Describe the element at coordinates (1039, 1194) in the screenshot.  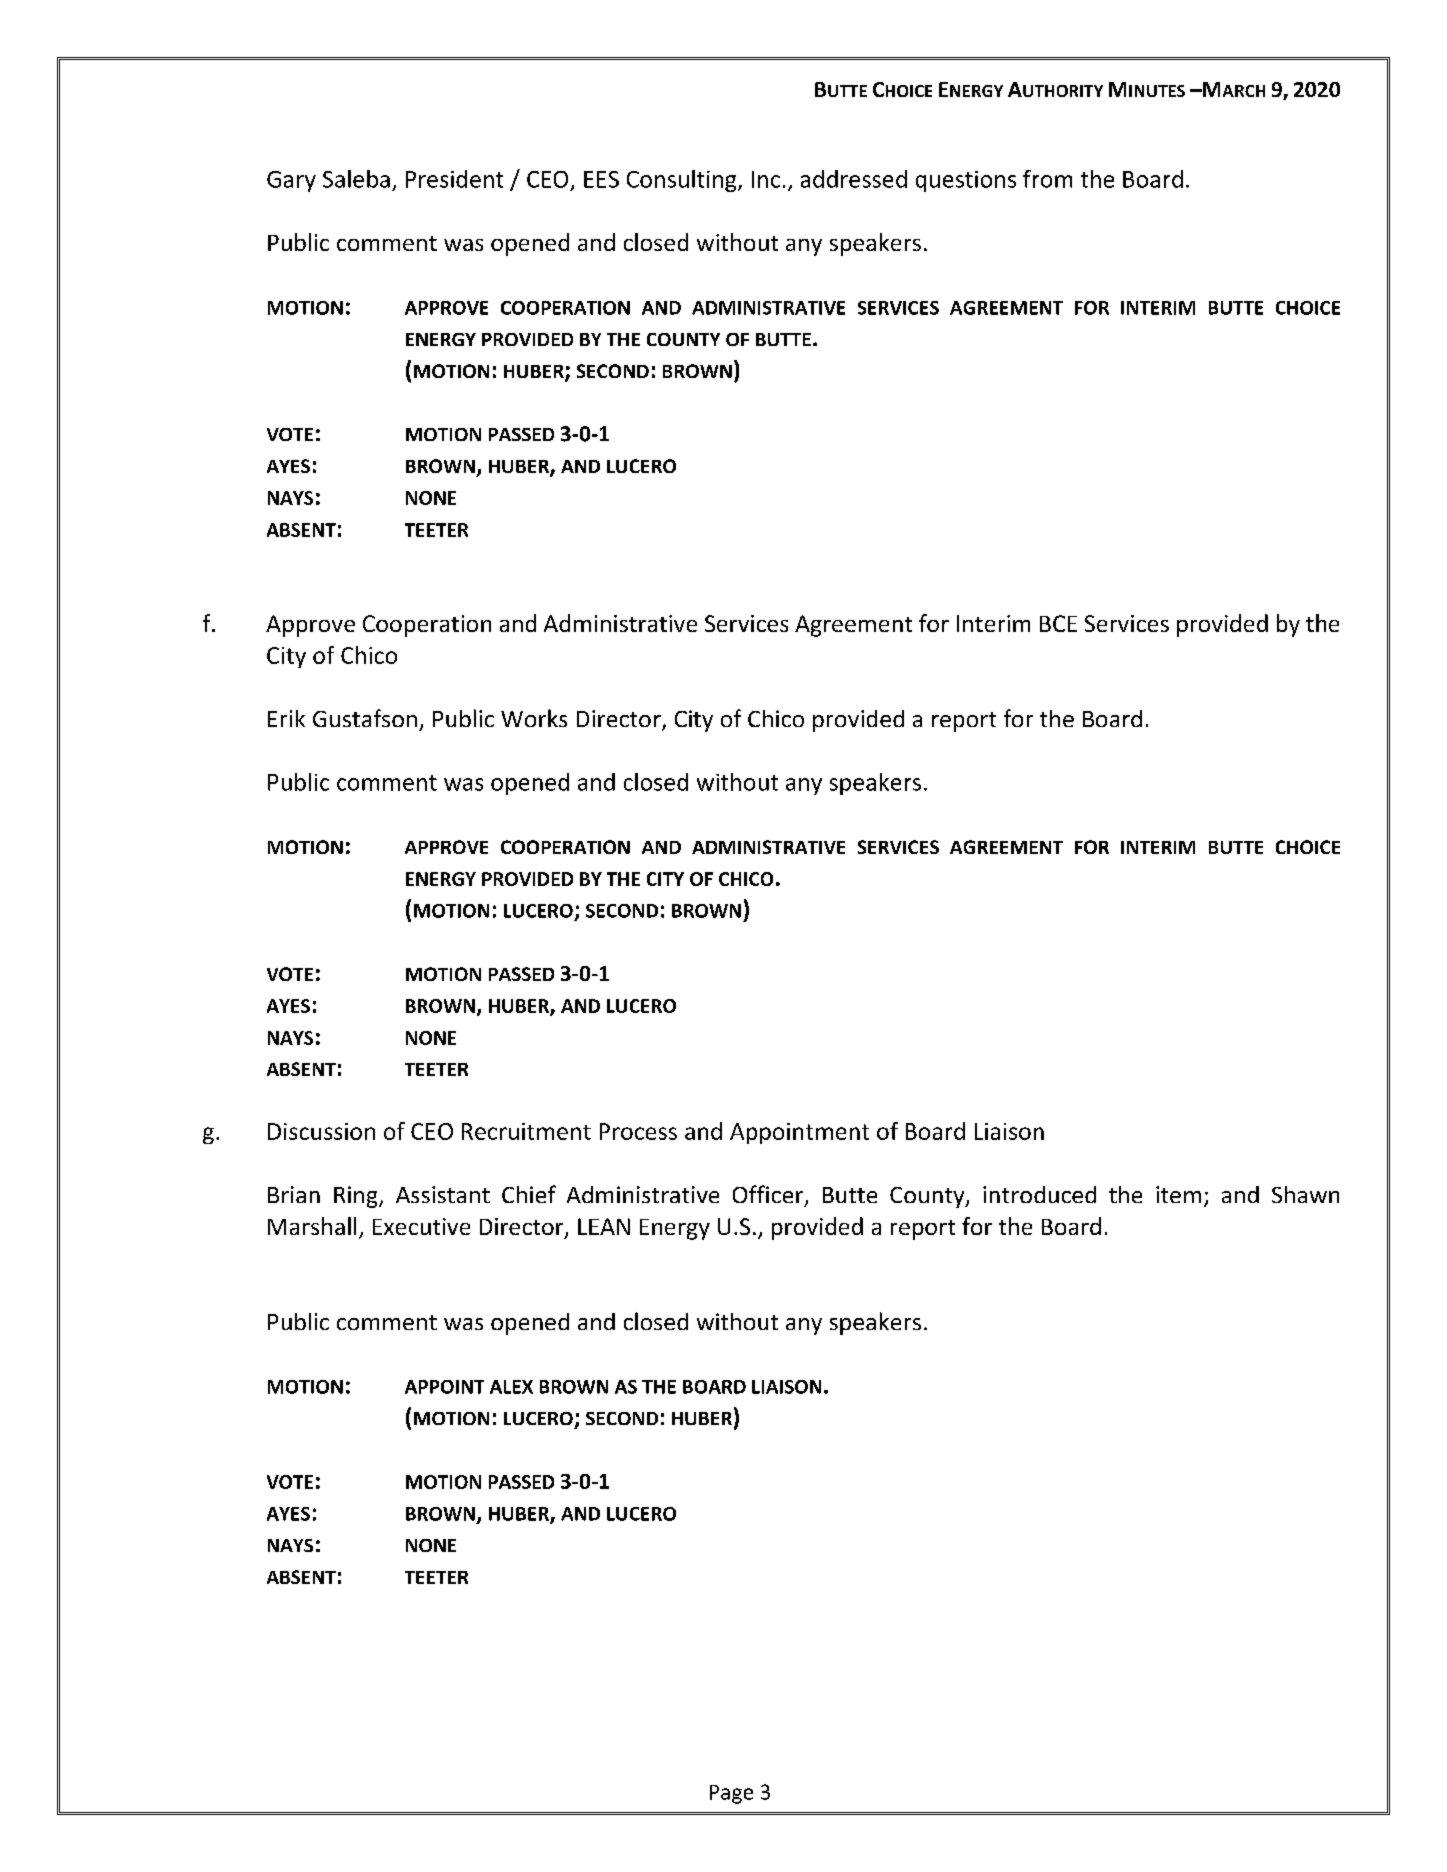
I see `introduced` at that location.
